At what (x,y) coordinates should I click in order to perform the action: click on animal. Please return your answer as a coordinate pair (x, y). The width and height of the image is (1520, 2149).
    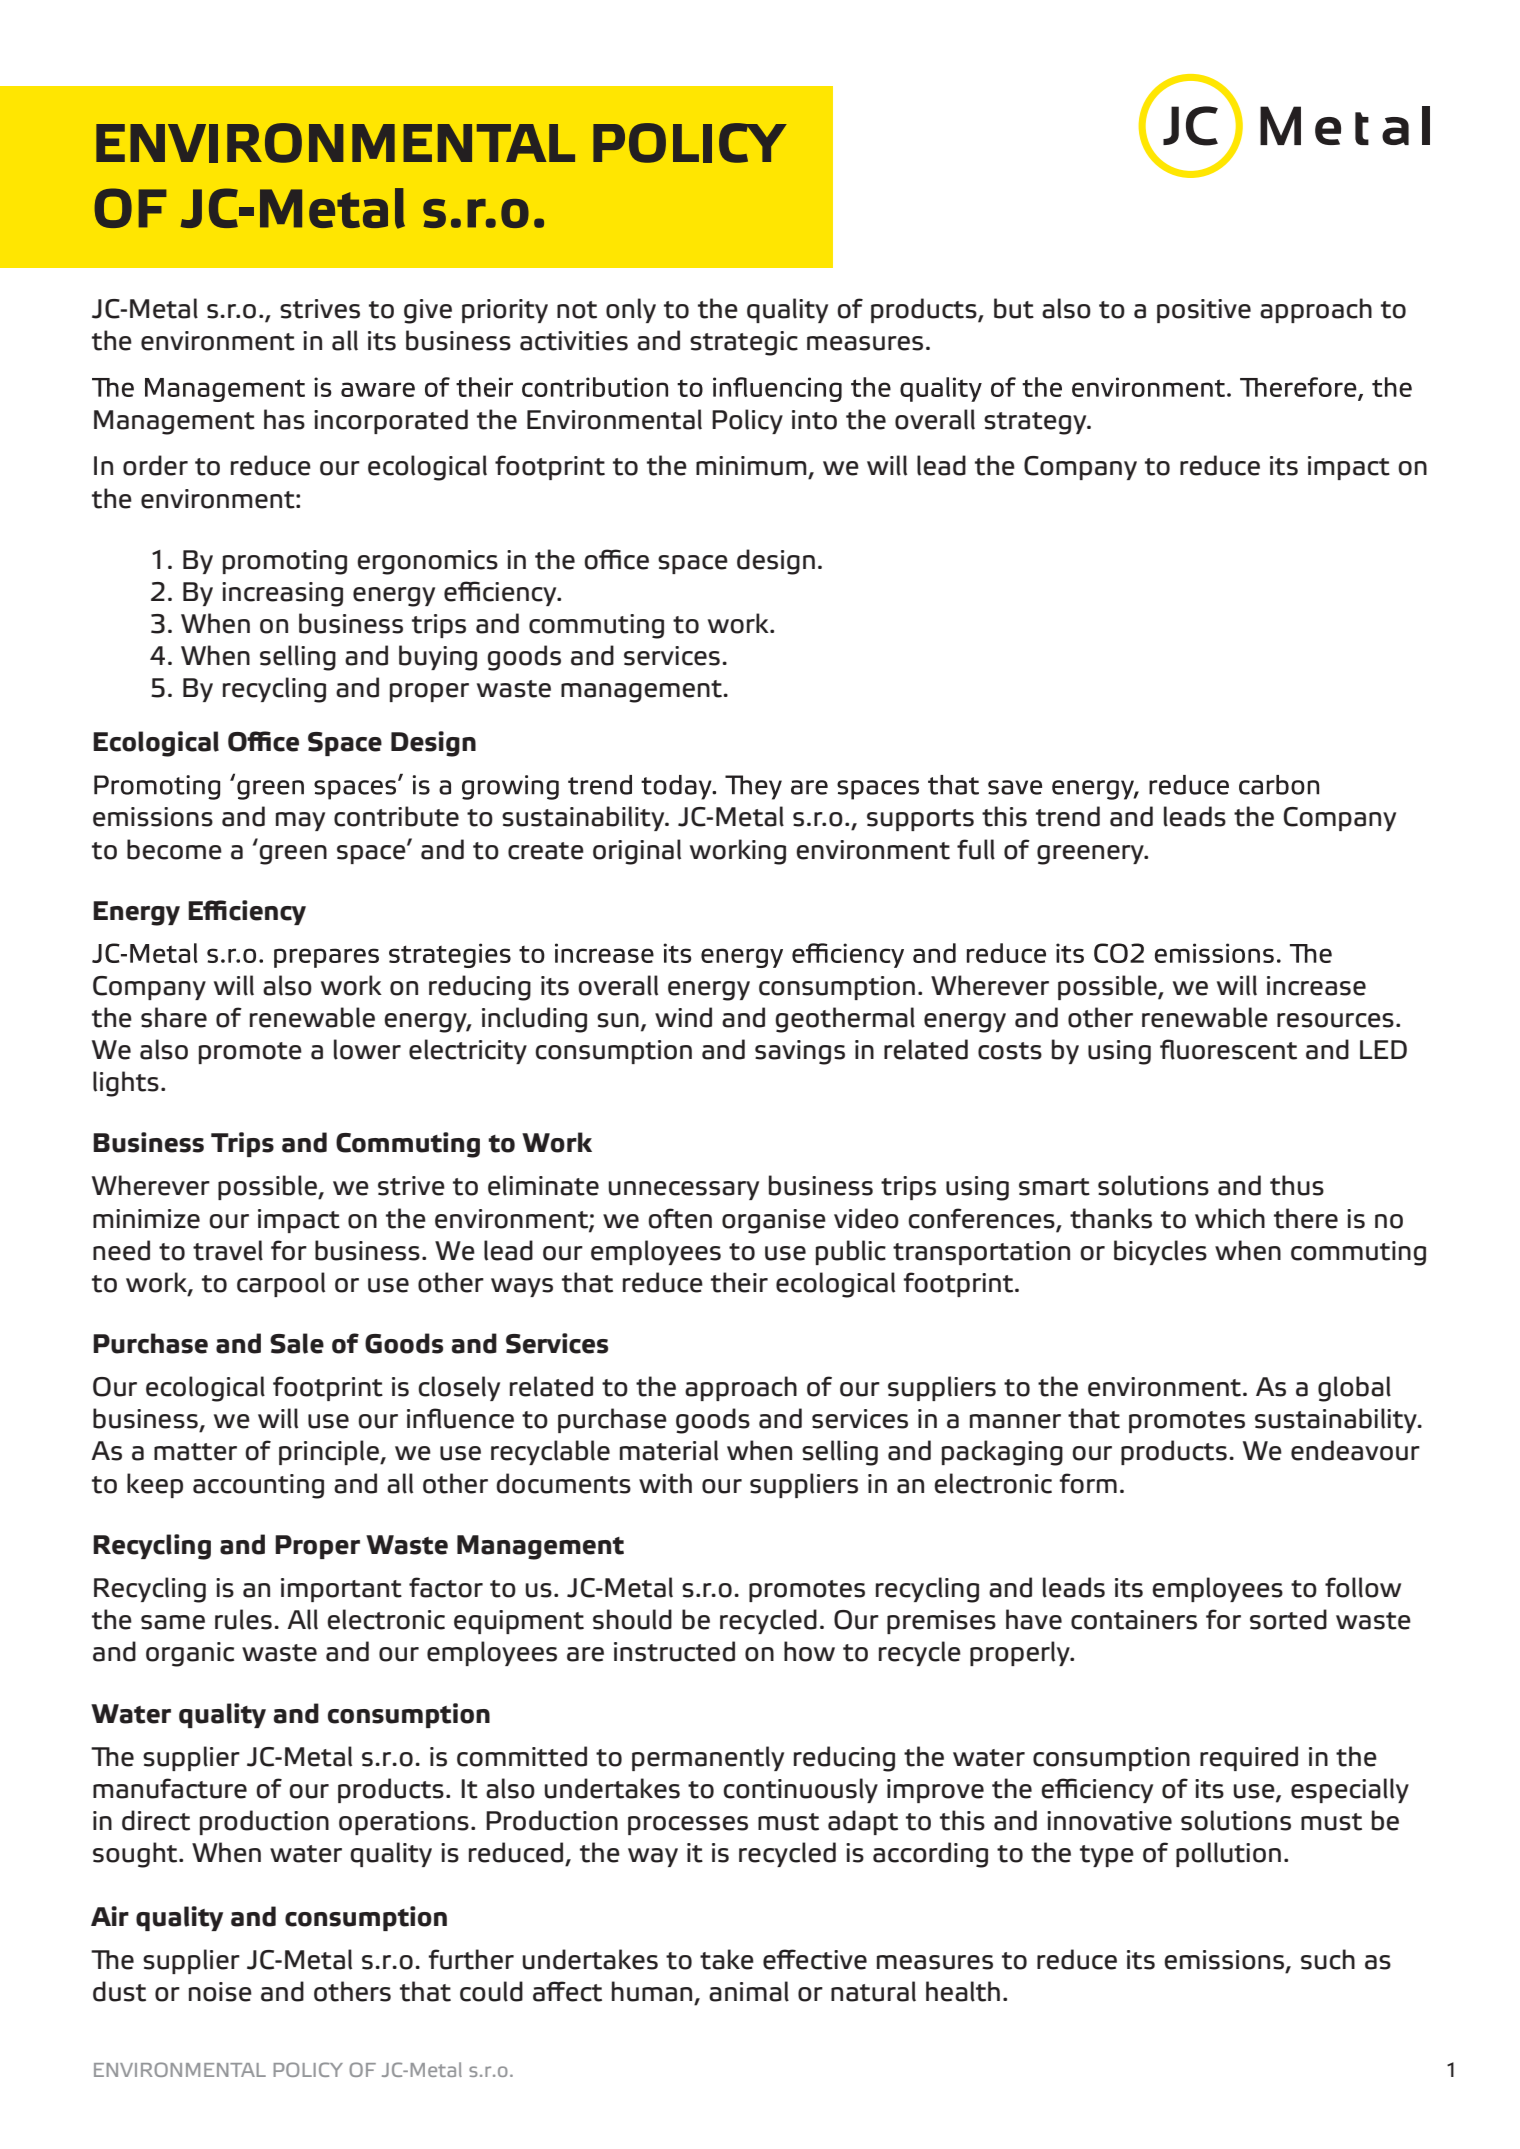
    Looking at the image, I should click on (749, 1991).
